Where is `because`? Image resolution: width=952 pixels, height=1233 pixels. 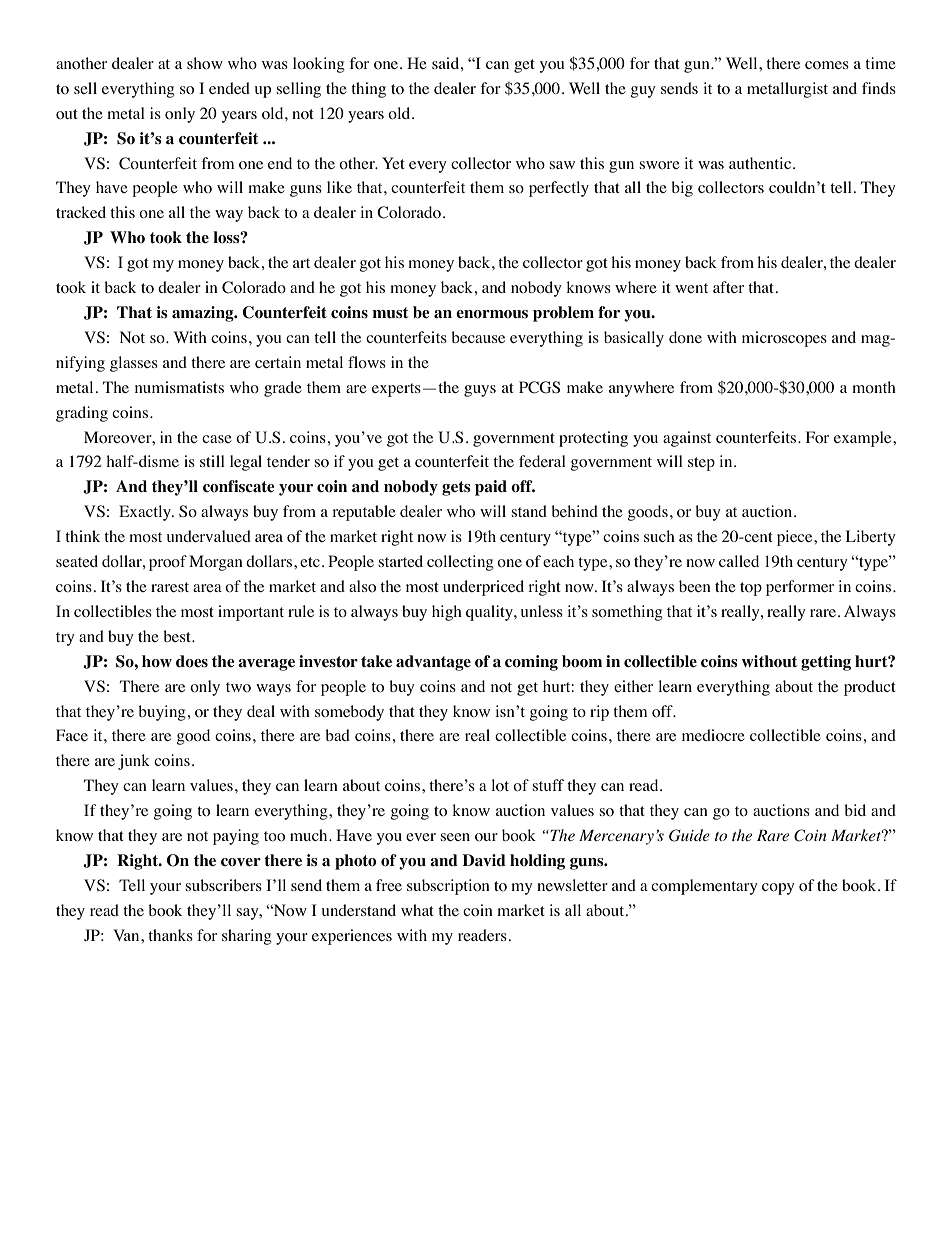 because is located at coordinates (478, 337).
